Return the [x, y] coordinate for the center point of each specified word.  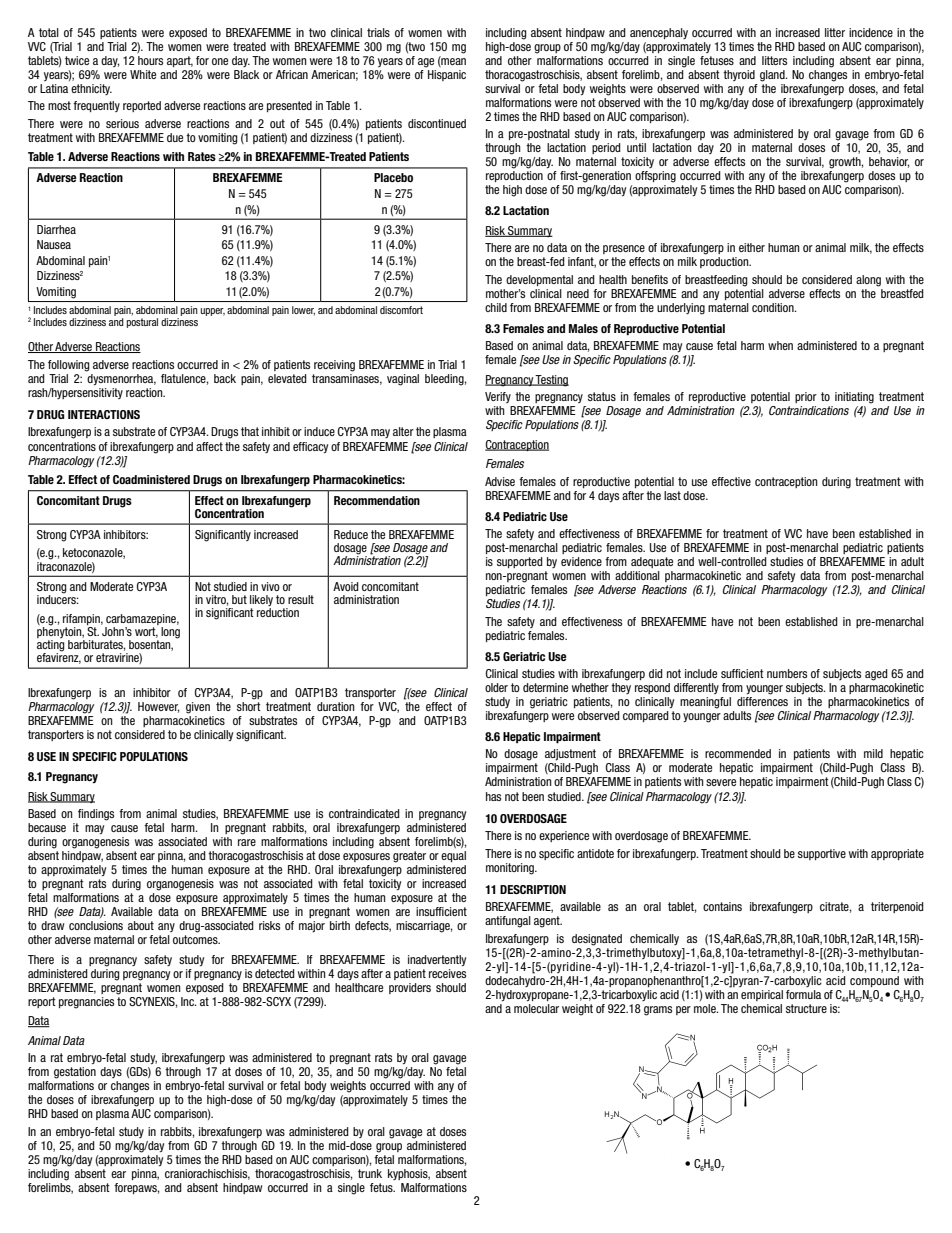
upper [212, 312]
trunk [370, 1173]
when [780, 345]
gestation [75, 1073]
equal [453, 856]
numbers [787, 673]
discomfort [401, 310]
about [141, 925]
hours [150, 60]
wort [146, 632]
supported [520, 562]
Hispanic [447, 75]
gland [773, 76]
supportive [822, 854]
